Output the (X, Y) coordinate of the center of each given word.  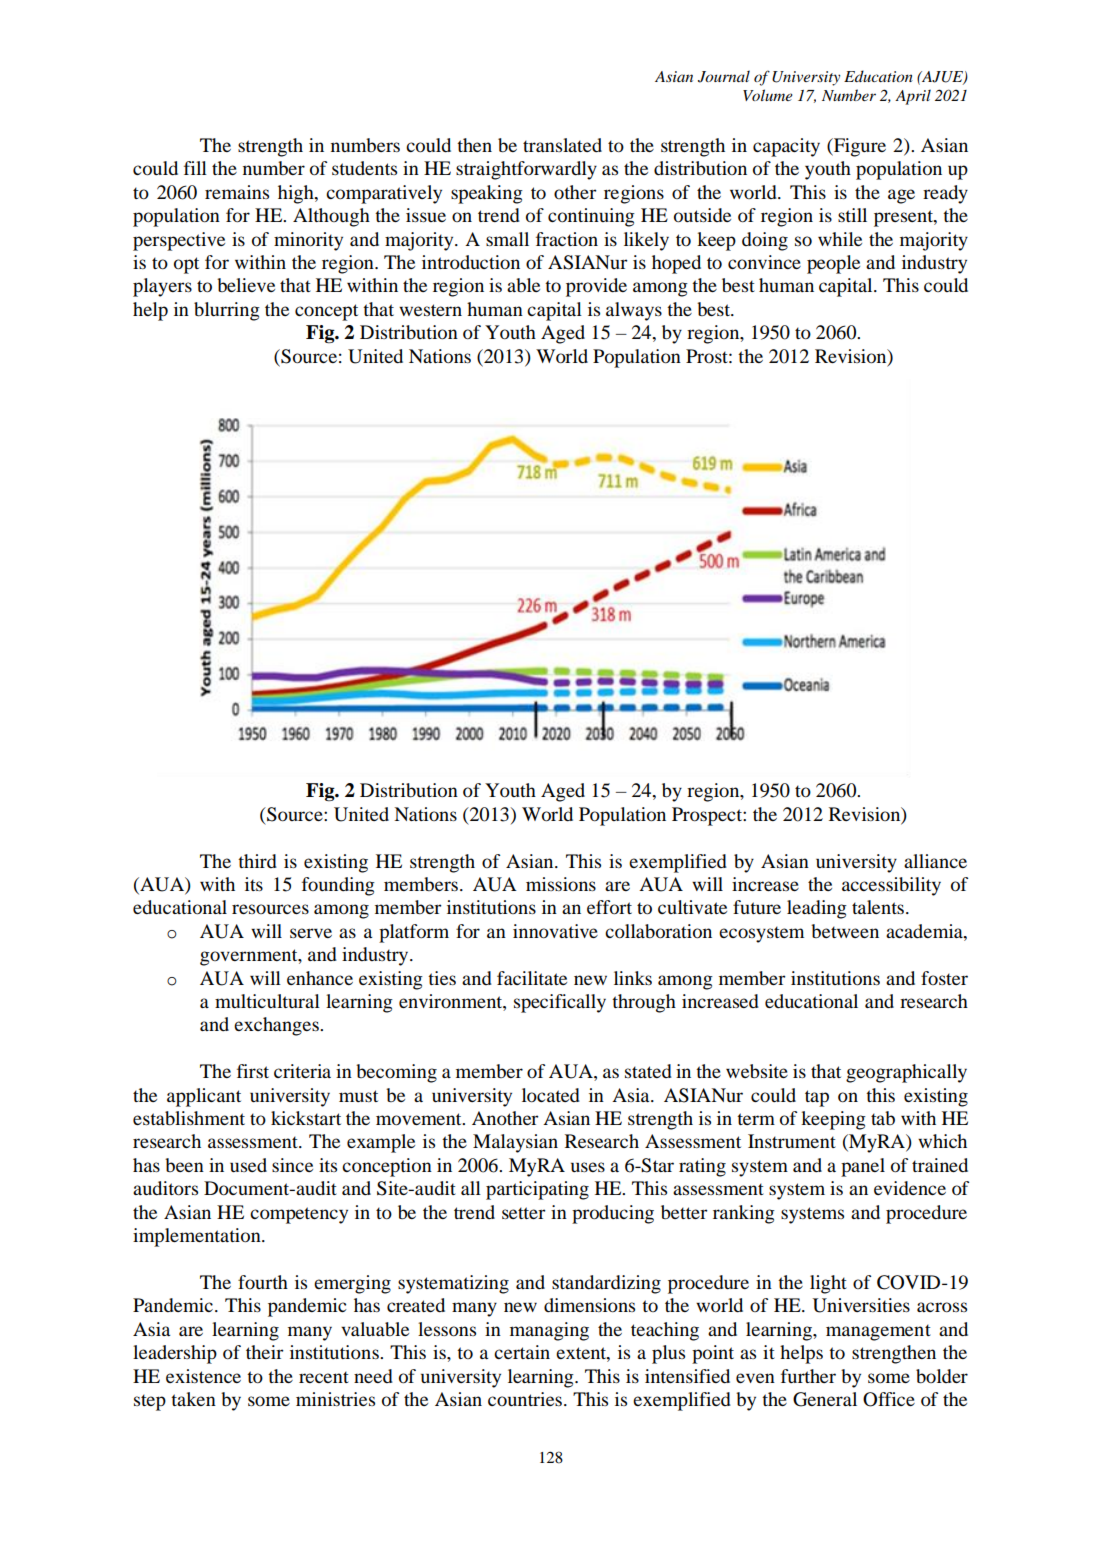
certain (522, 1352)
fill (195, 168)
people (833, 264)
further (808, 1376)
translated (562, 145)
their (265, 1352)
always (634, 311)
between (845, 931)
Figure (859, 147)
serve (311, 933)
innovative (555, 931)
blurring (227, 311)
